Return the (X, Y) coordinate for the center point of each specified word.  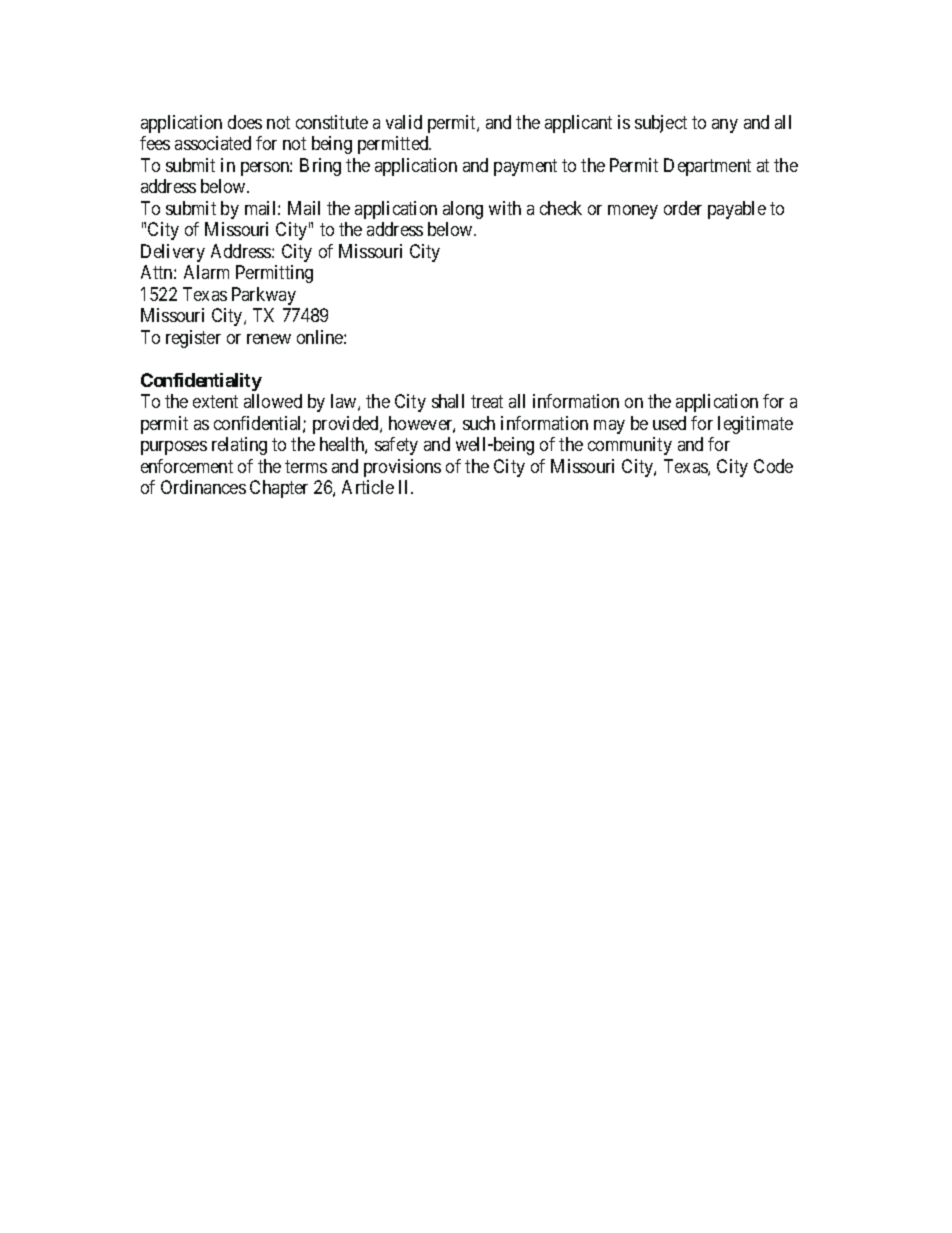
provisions (402, 468)
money (633, 212)
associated (213, 143)
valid (404, 122)
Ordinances (203, 487)
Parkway (264, 296)
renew (269, 339)
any (725, 126)
